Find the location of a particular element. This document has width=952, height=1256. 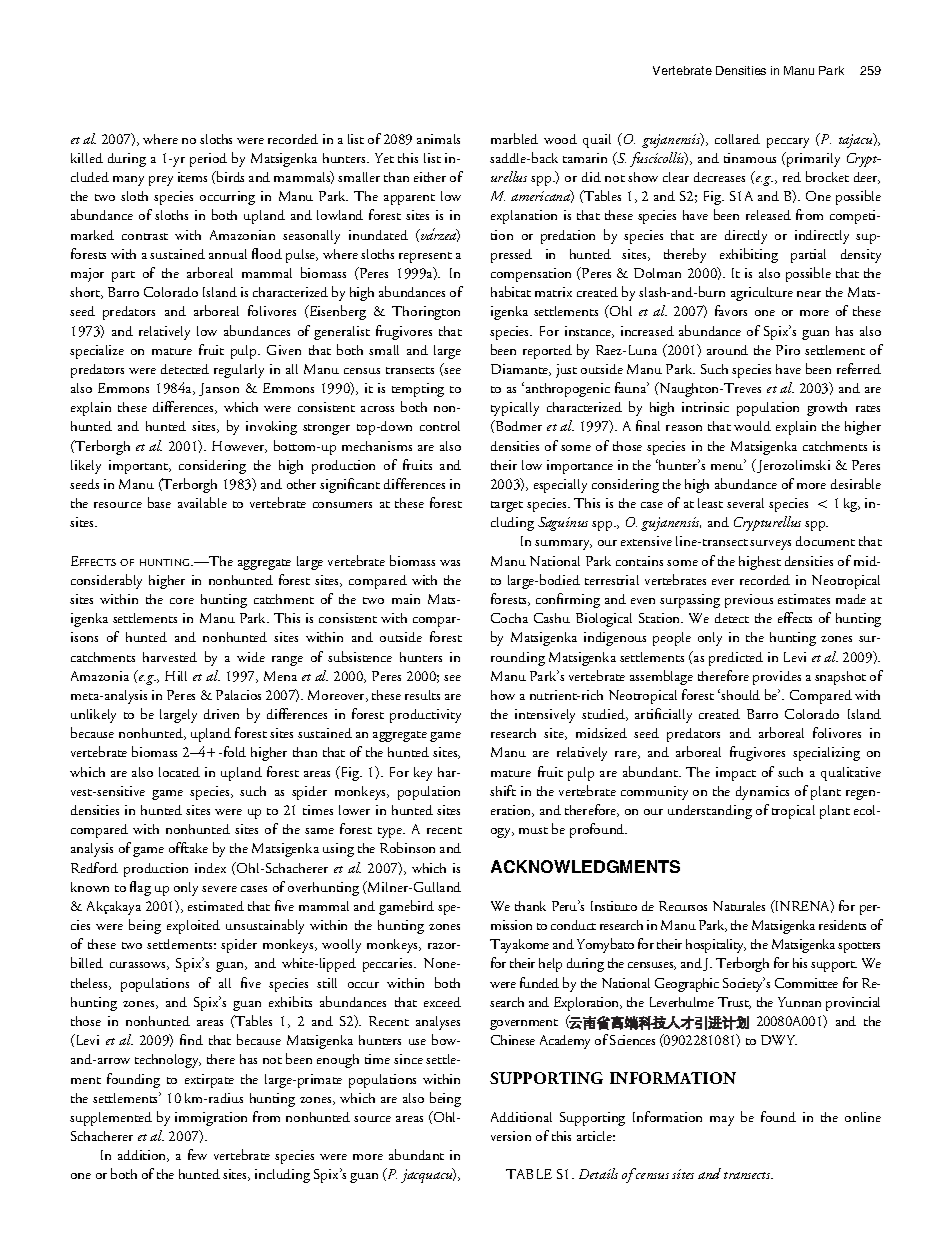

base is located at coordinates (159, 502).
